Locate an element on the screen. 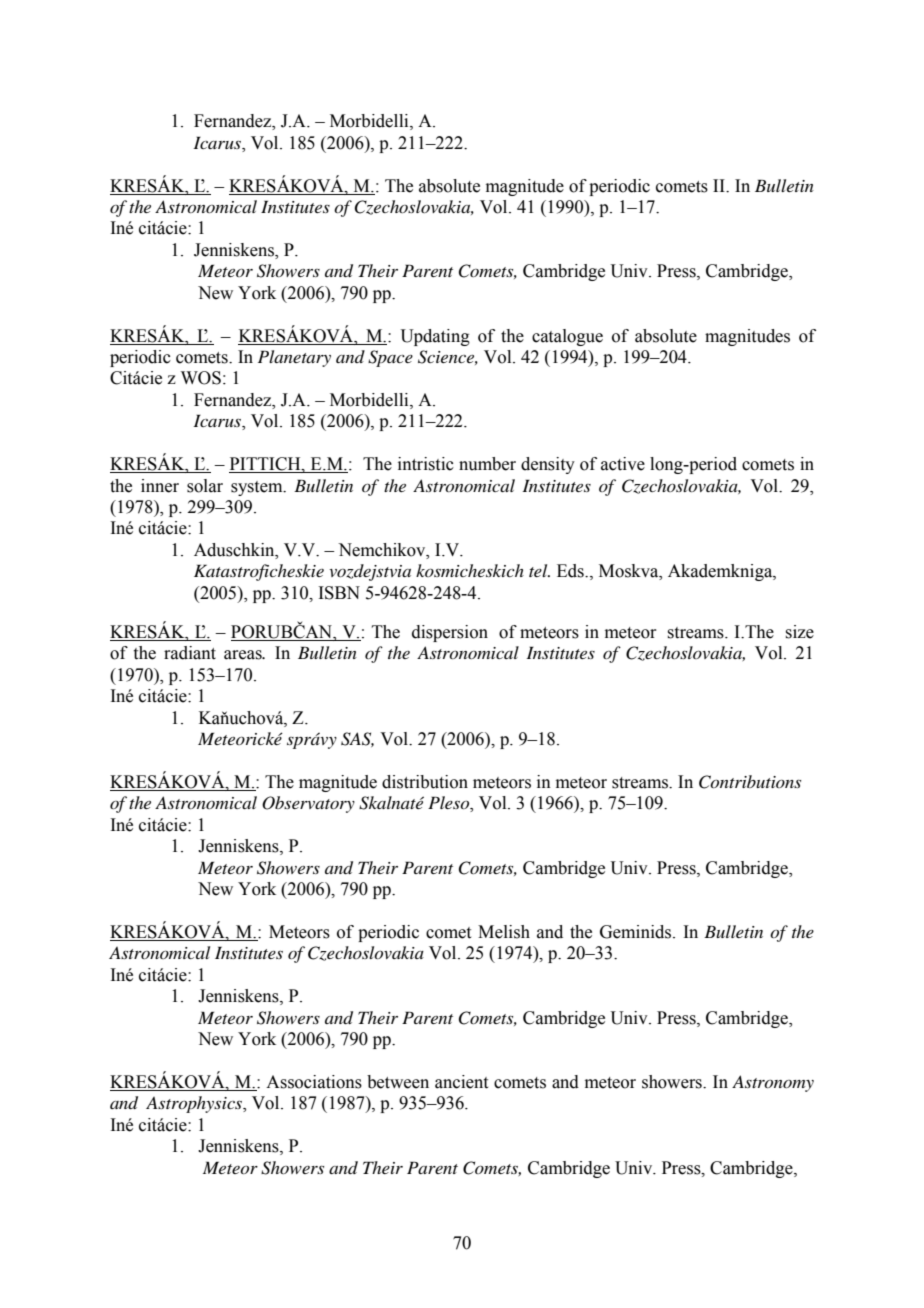  Contributions is located at coordinates (750, 782).
